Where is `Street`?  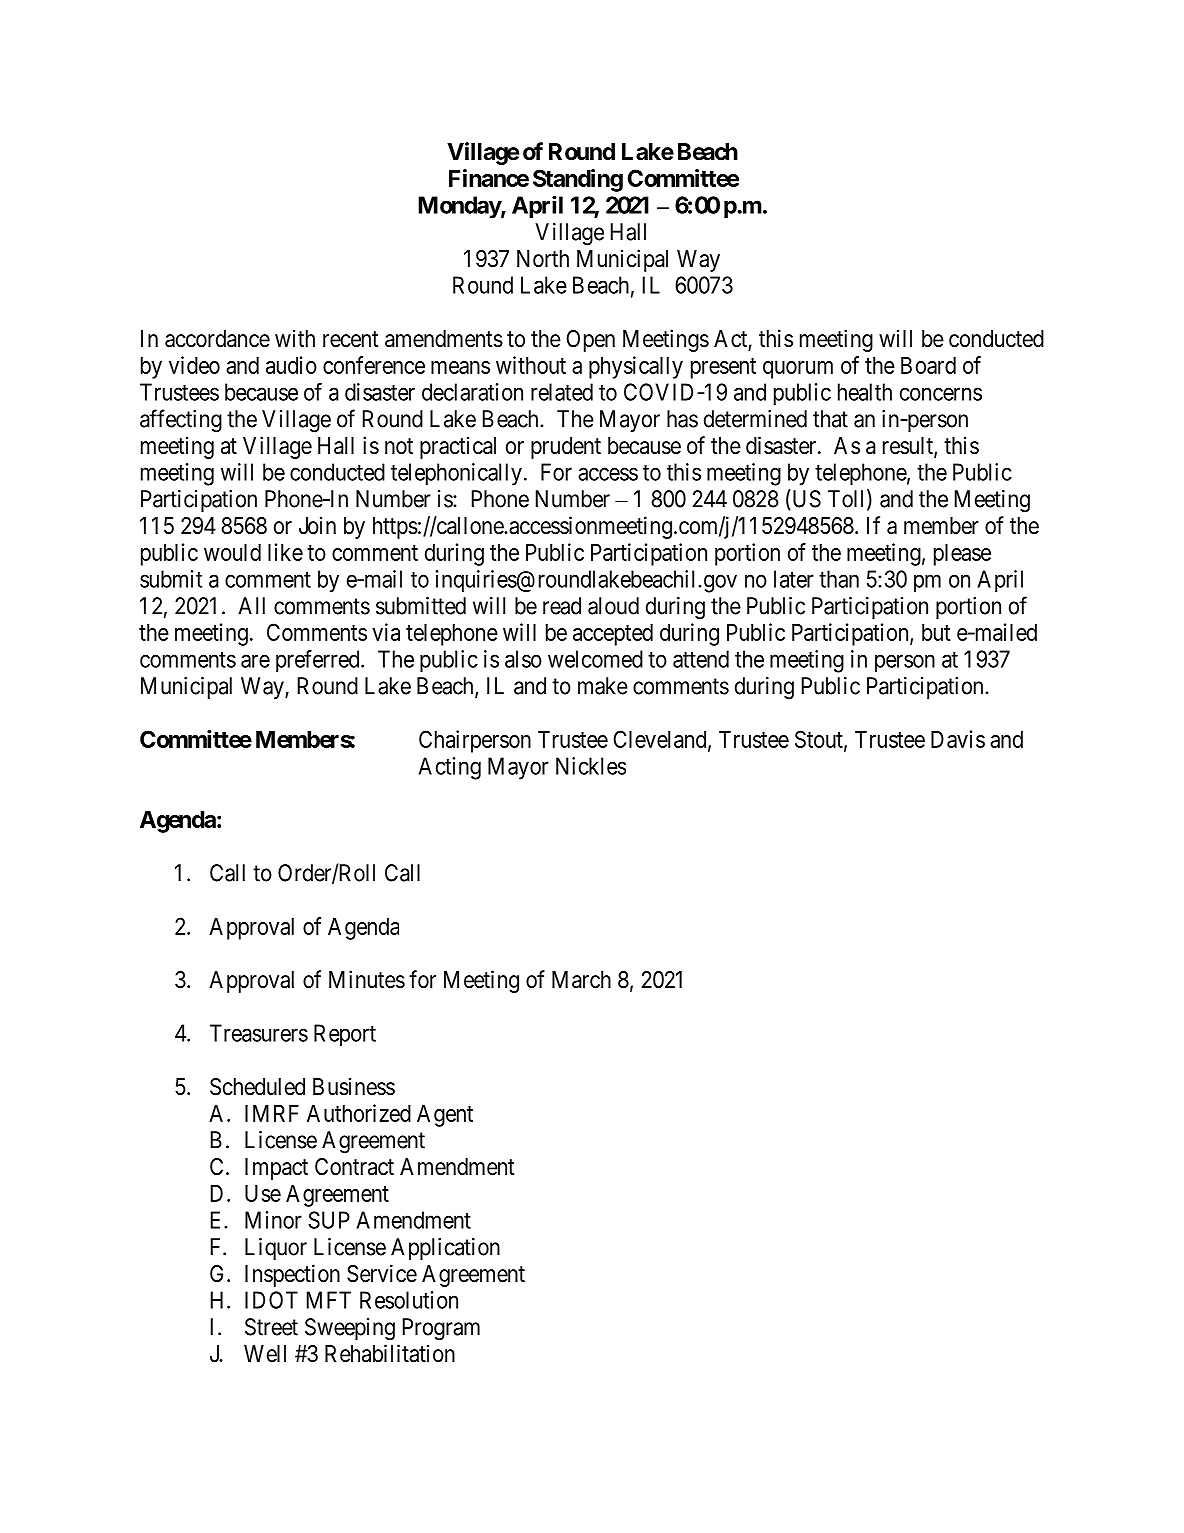 Street is located at coordinates (271, 1327).
